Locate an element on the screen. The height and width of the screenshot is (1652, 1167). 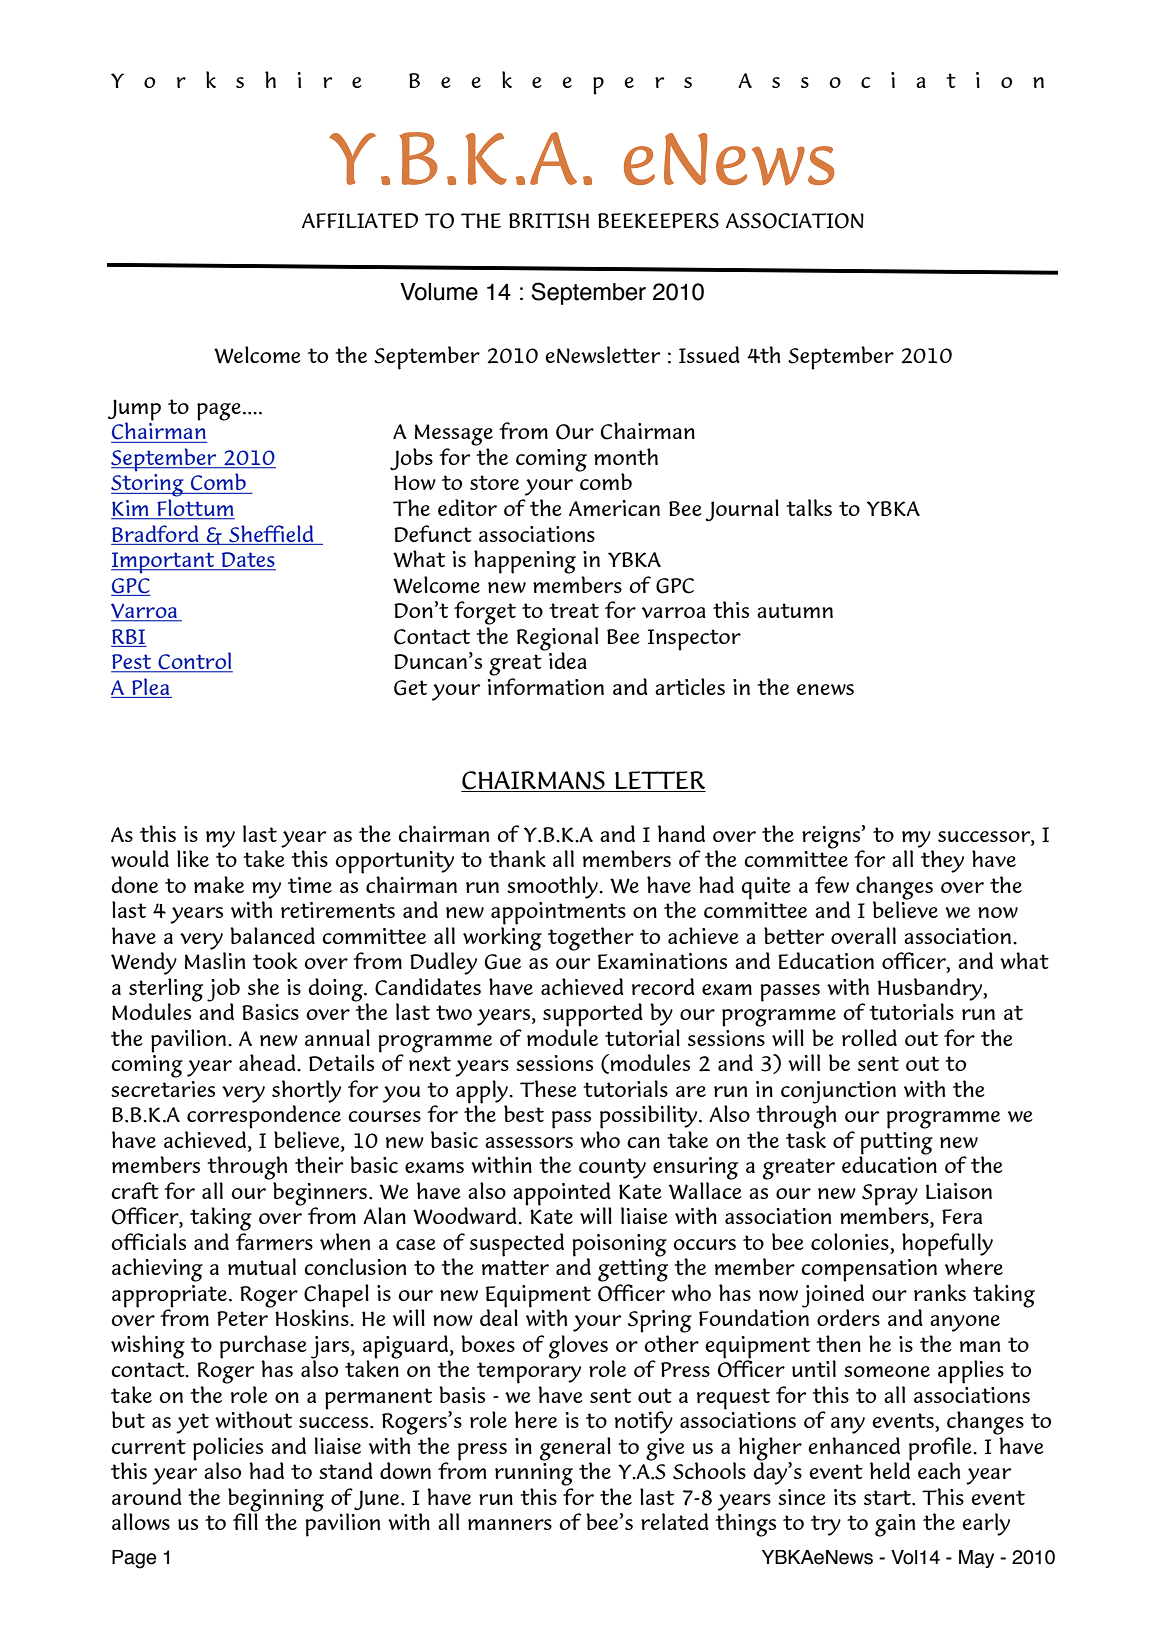
make is located at coordinates (219, 884).
